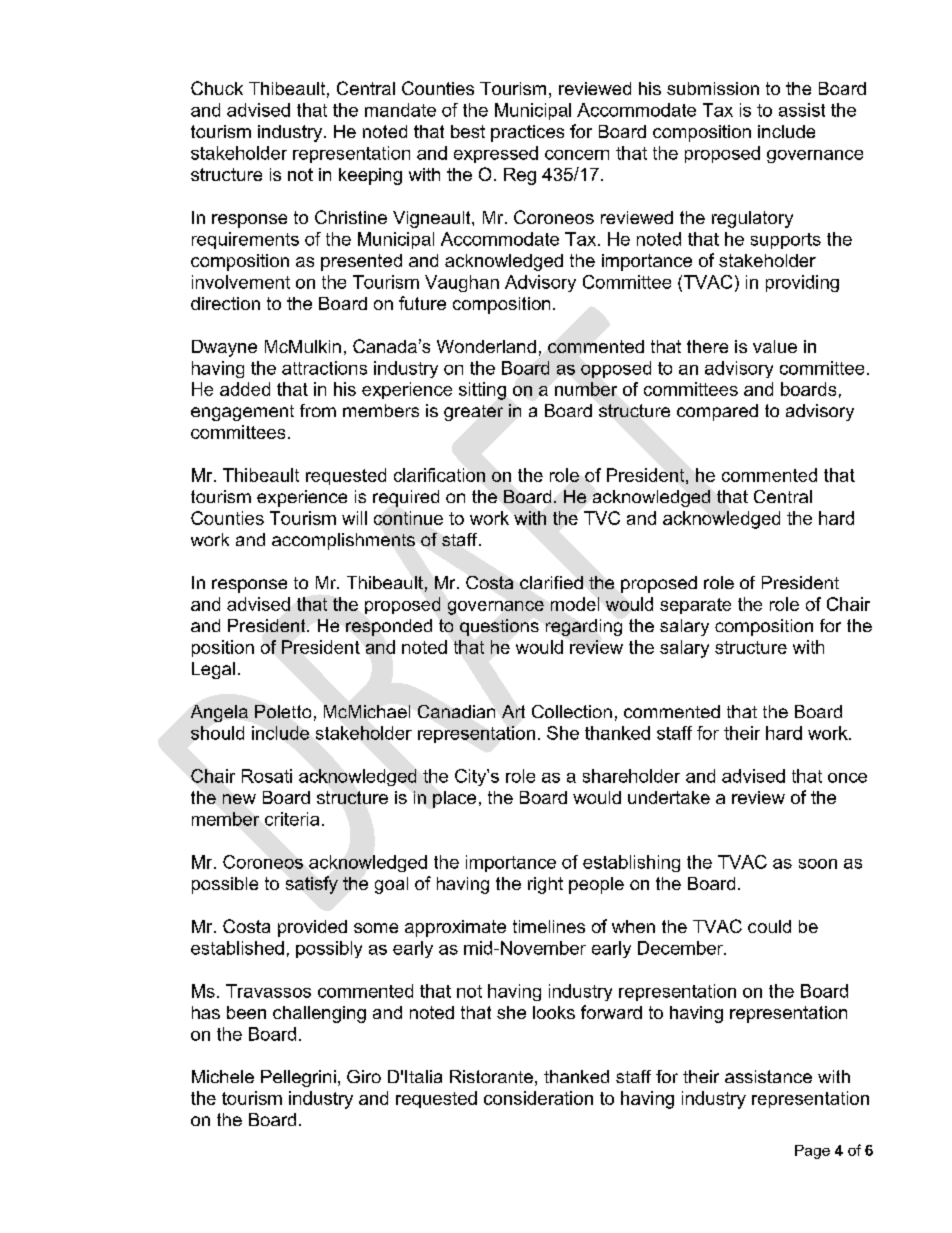 The width and height of the image is (952, 1233). What do you see at coordinates (669, 797) in the image?
I see `undertake` at bounding box center [669, 797].
